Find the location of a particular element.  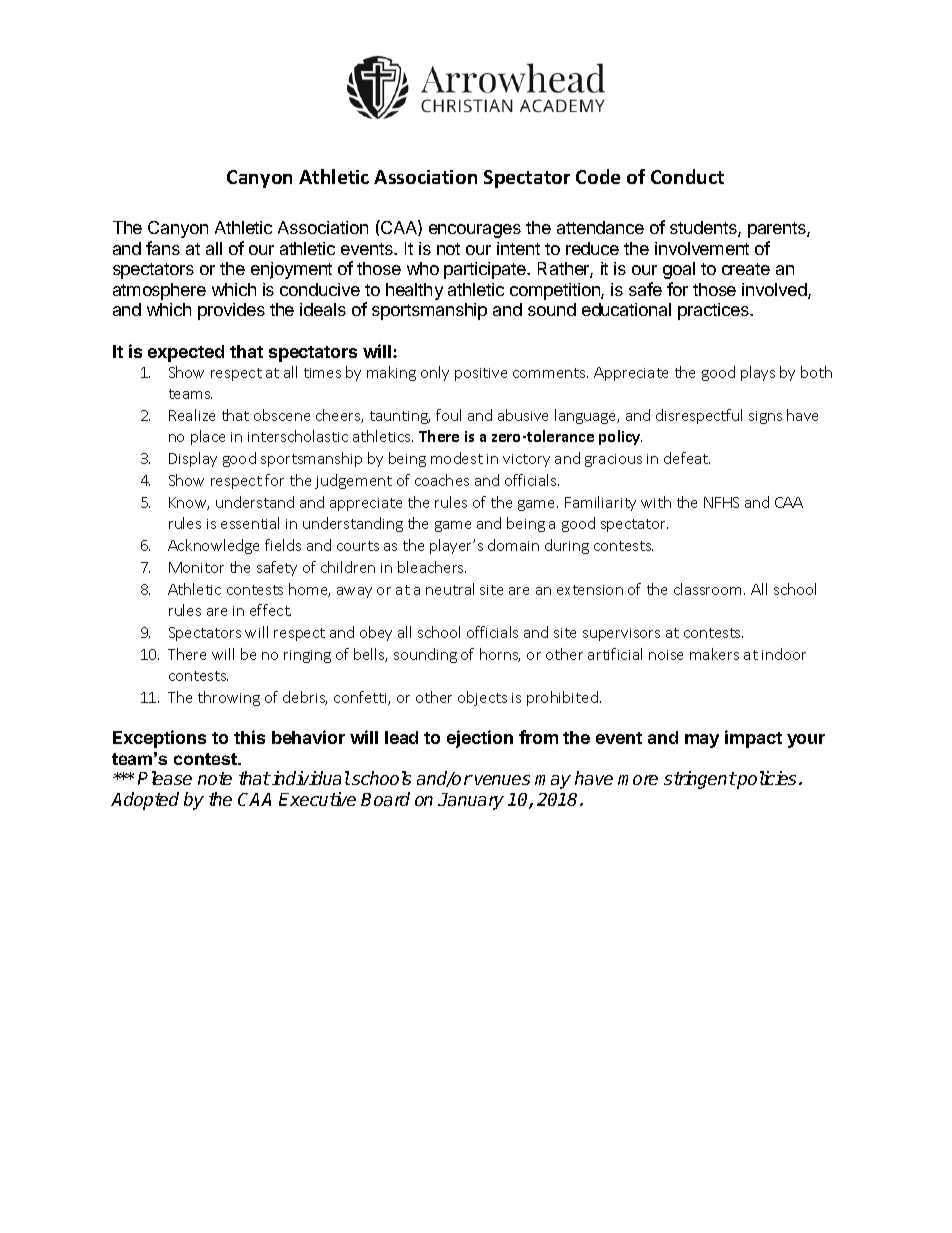

Conduct is located at coordinates (687, 176).
